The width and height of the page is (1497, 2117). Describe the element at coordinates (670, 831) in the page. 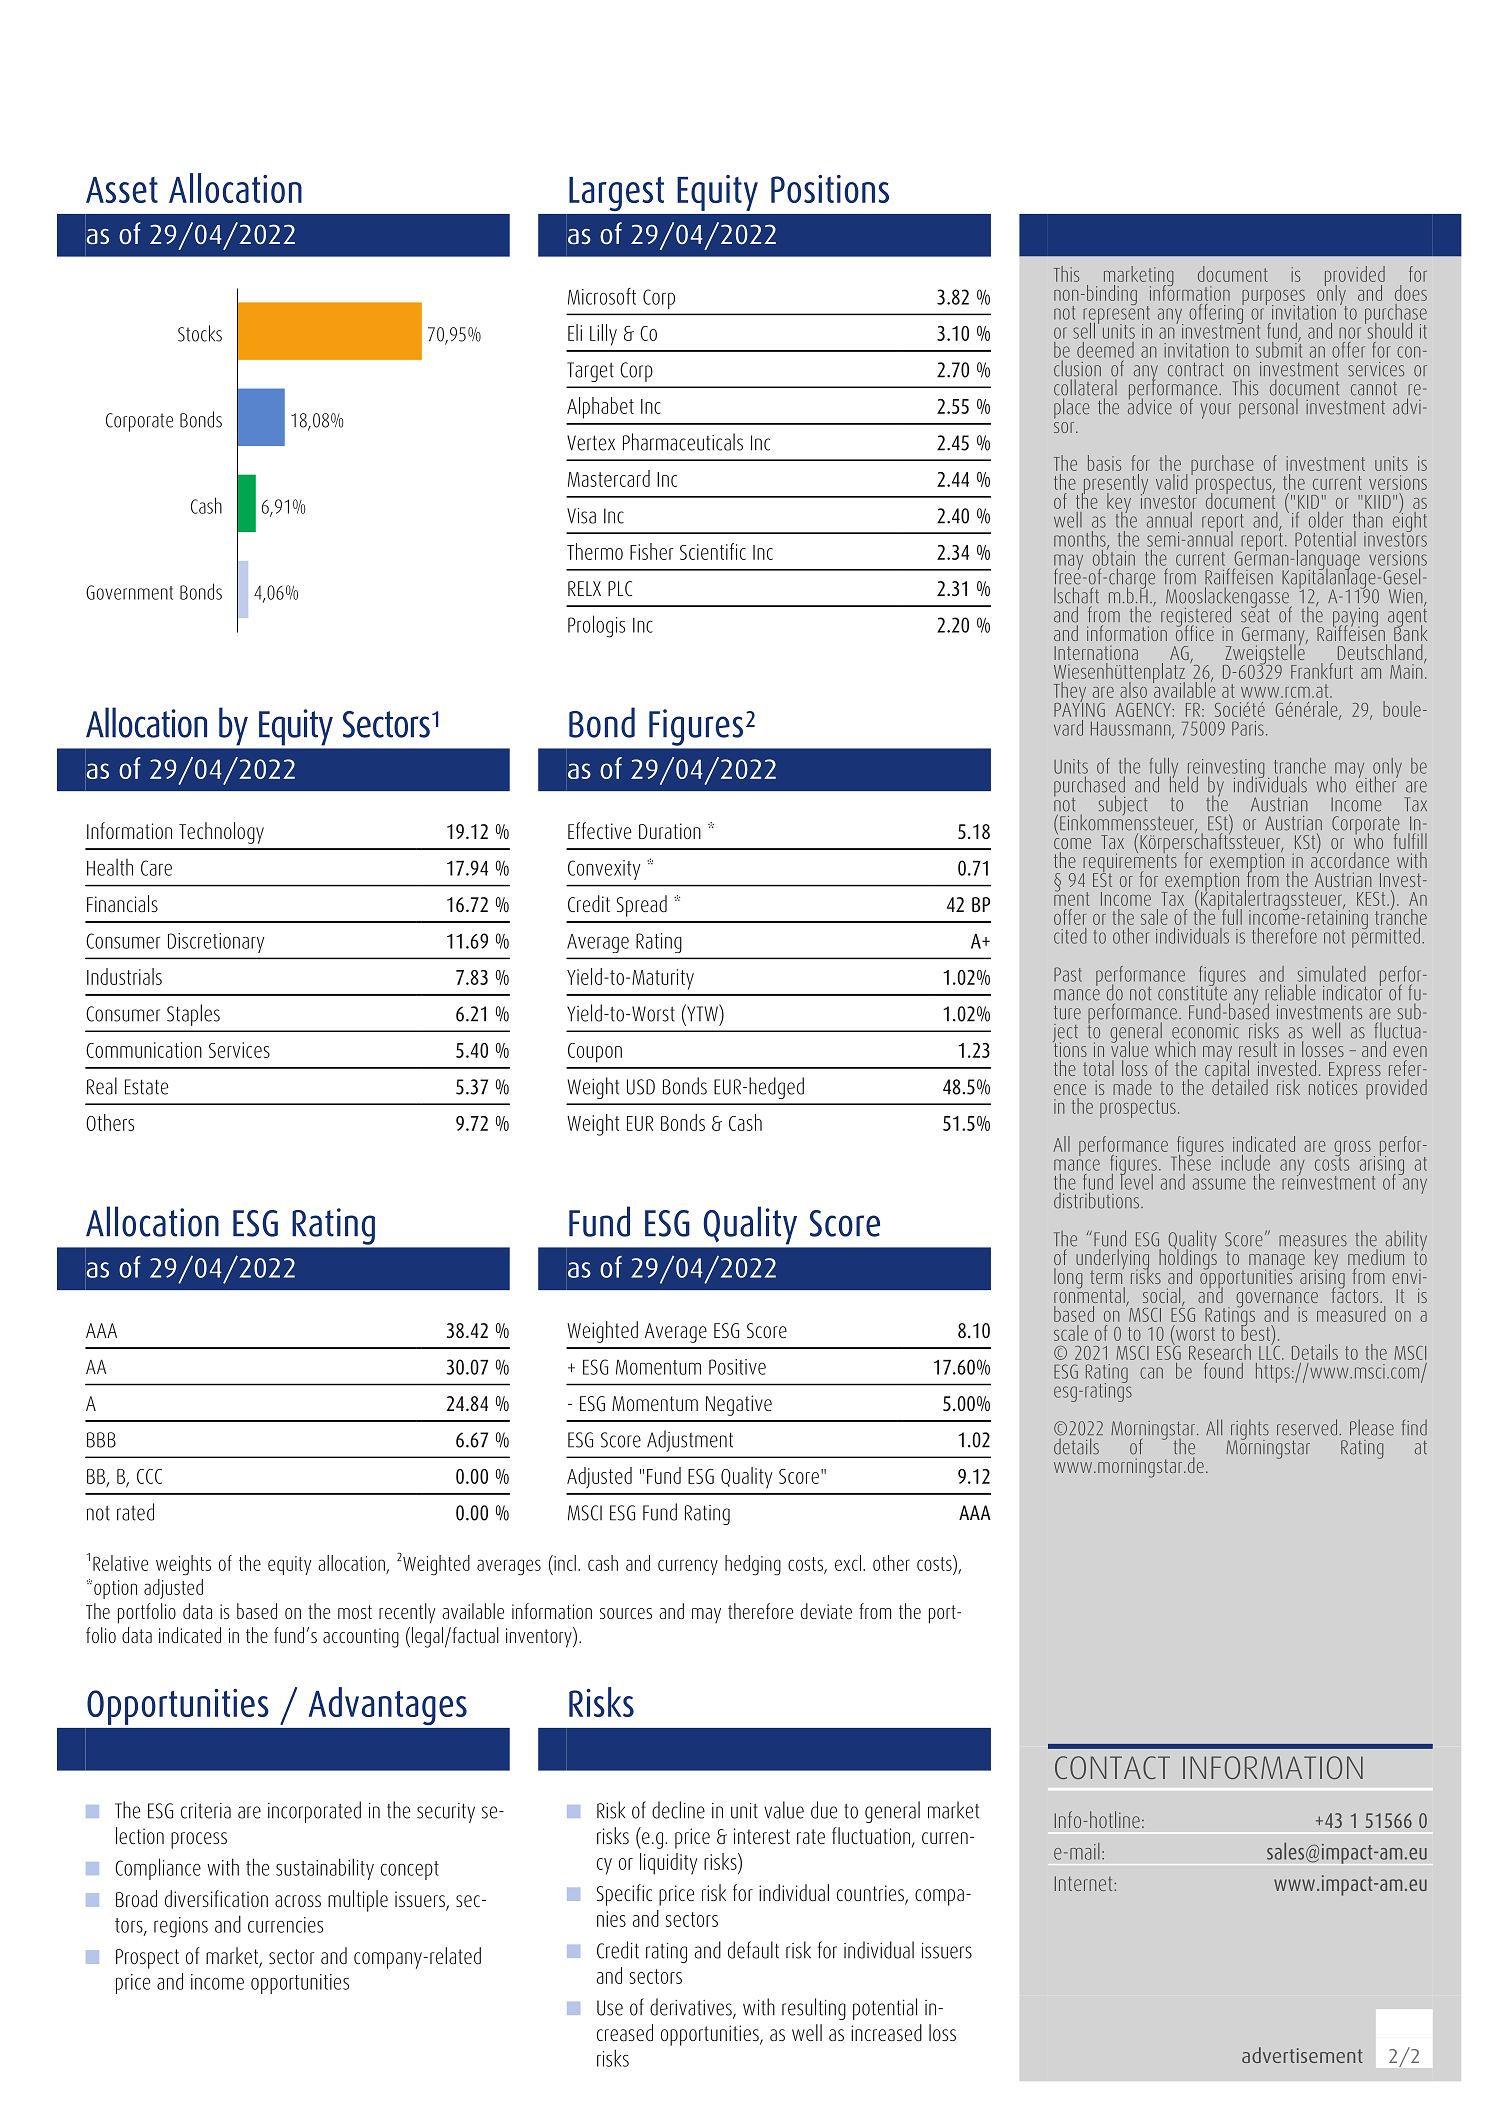

I see `Duration` at that location.
